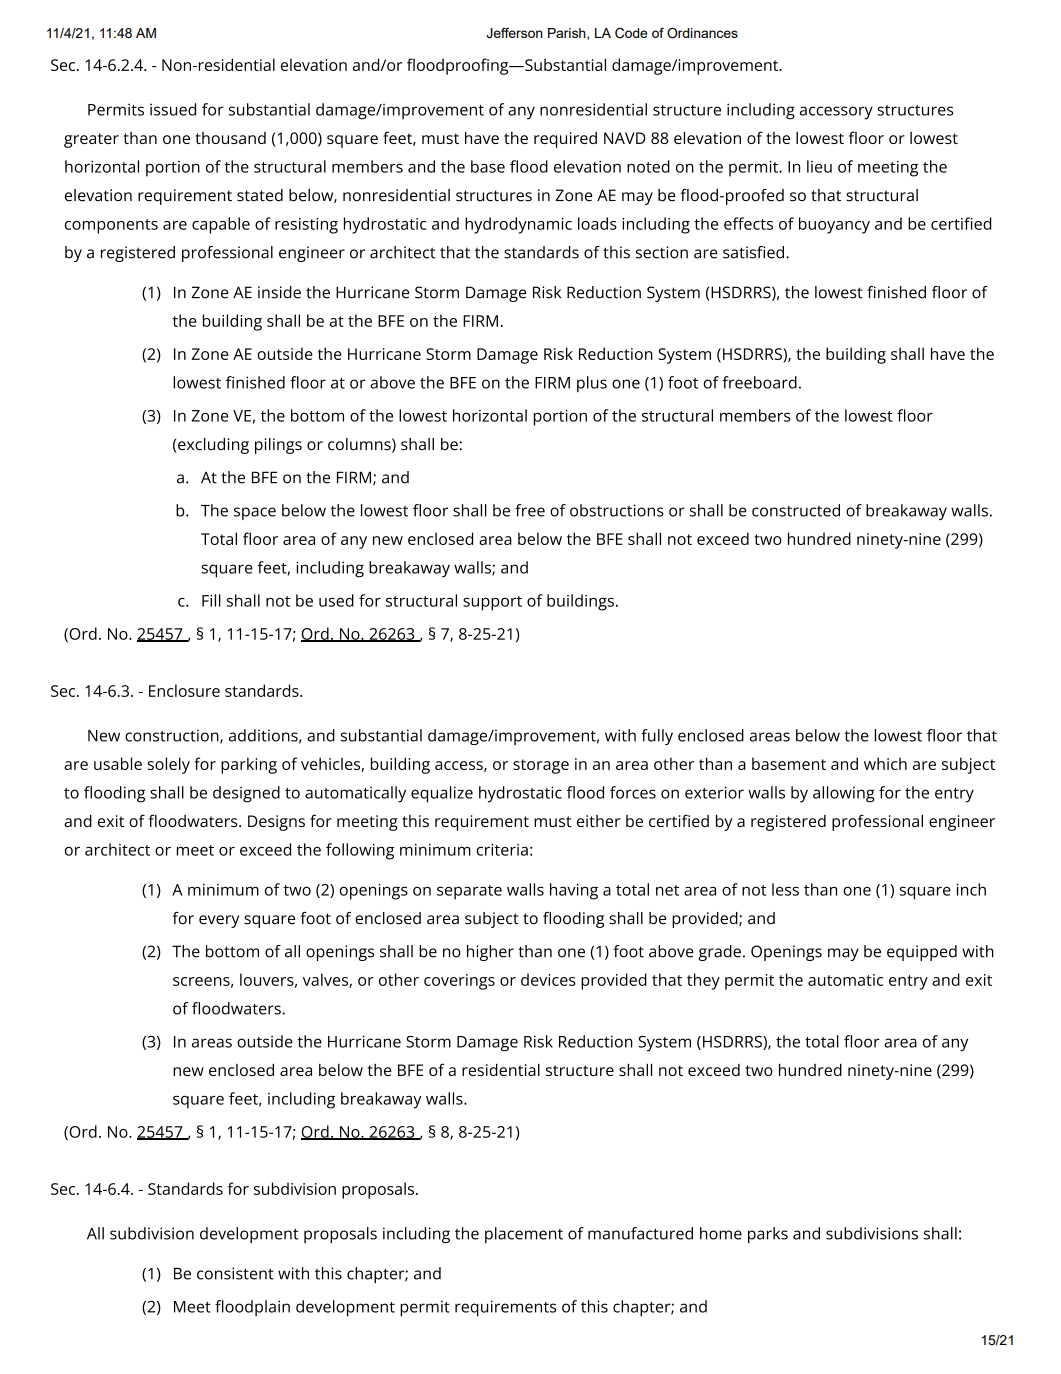 The width and height of the image is (1061, 1374). Describe the element at coordinates (834, 225) in the image. I see `buoyancy` at that location.
